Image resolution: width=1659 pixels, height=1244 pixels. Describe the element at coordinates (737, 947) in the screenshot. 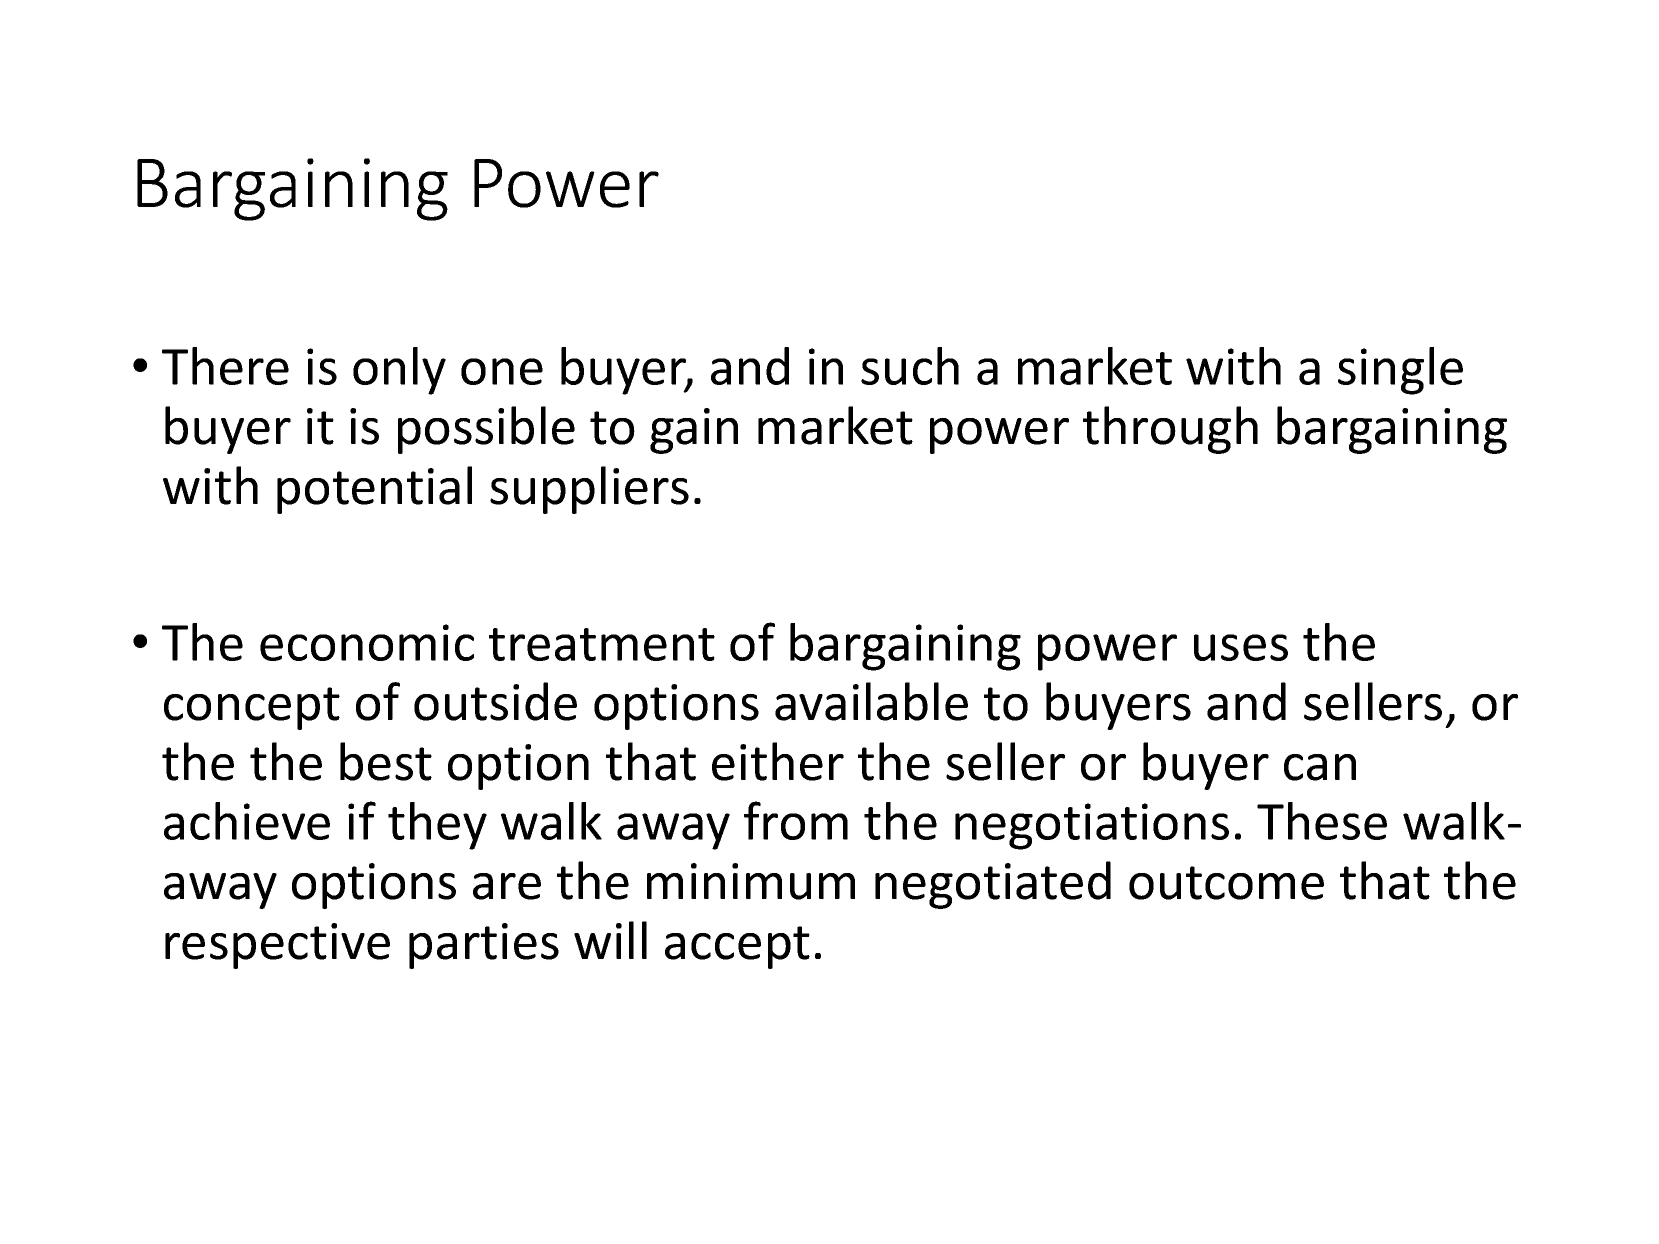

I see `accept` at that location.
